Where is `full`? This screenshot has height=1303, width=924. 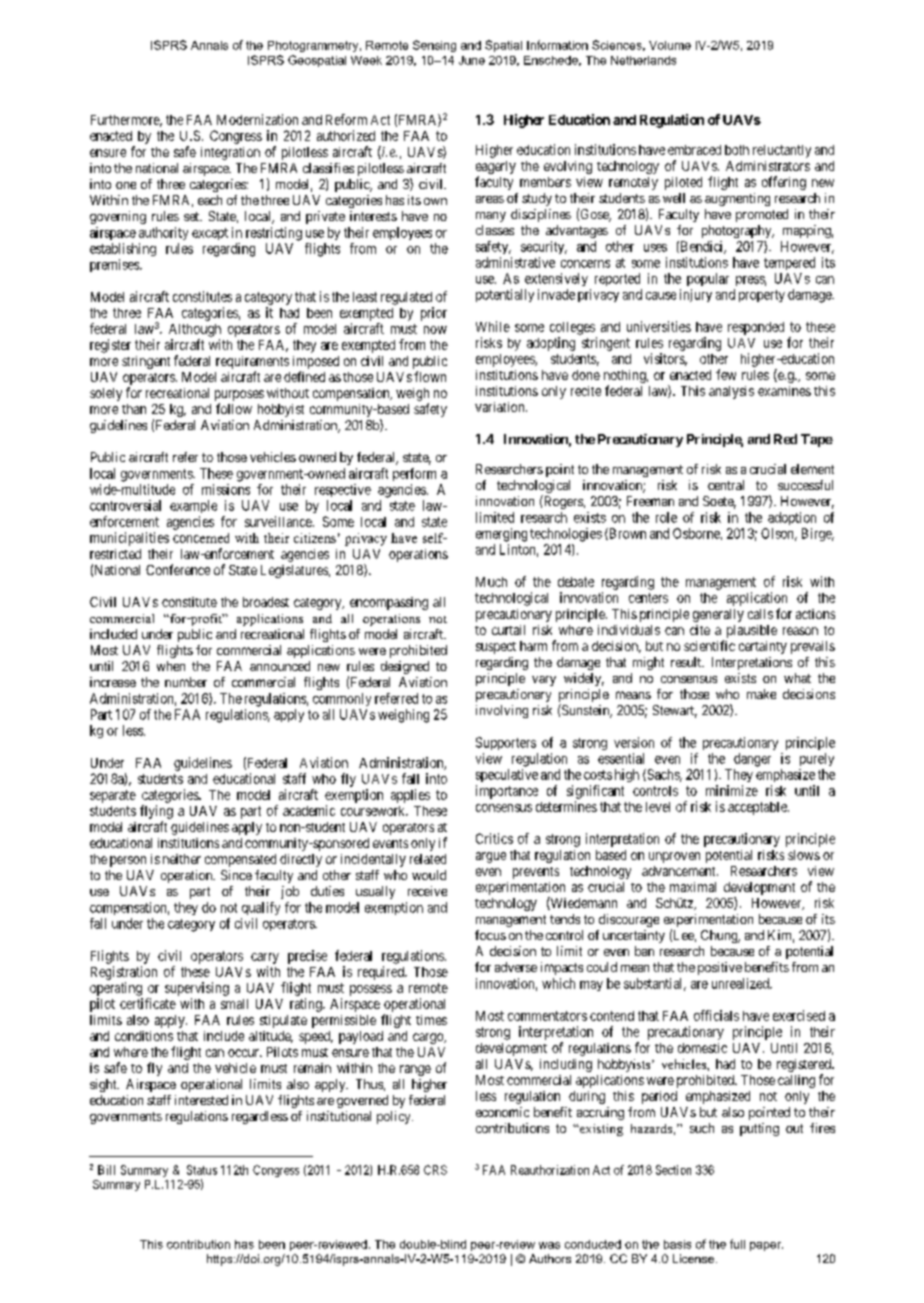
full is located at coordinates (737, 1244).
